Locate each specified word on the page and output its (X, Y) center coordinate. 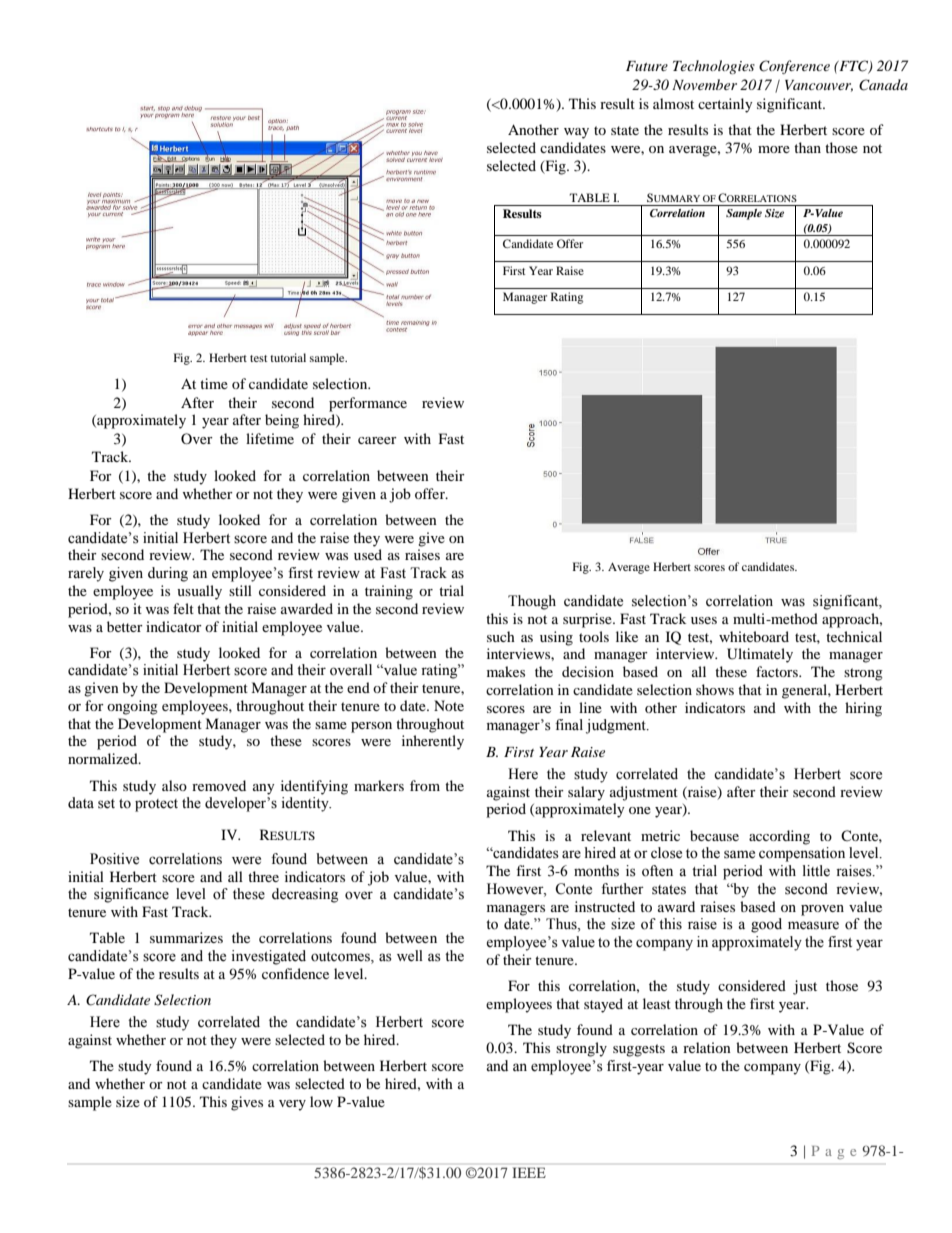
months (596, 871)
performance (368, 404)
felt (183, 608)
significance (131, 895)
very (292, 1105)
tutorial (288, 357)
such (501, 636)
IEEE (529, 1172)
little (816, 871)
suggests (639, 1050)
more (774, 149)
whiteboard (754, 636)
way (576, 133)
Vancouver (819, 86)
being (282, 421)
